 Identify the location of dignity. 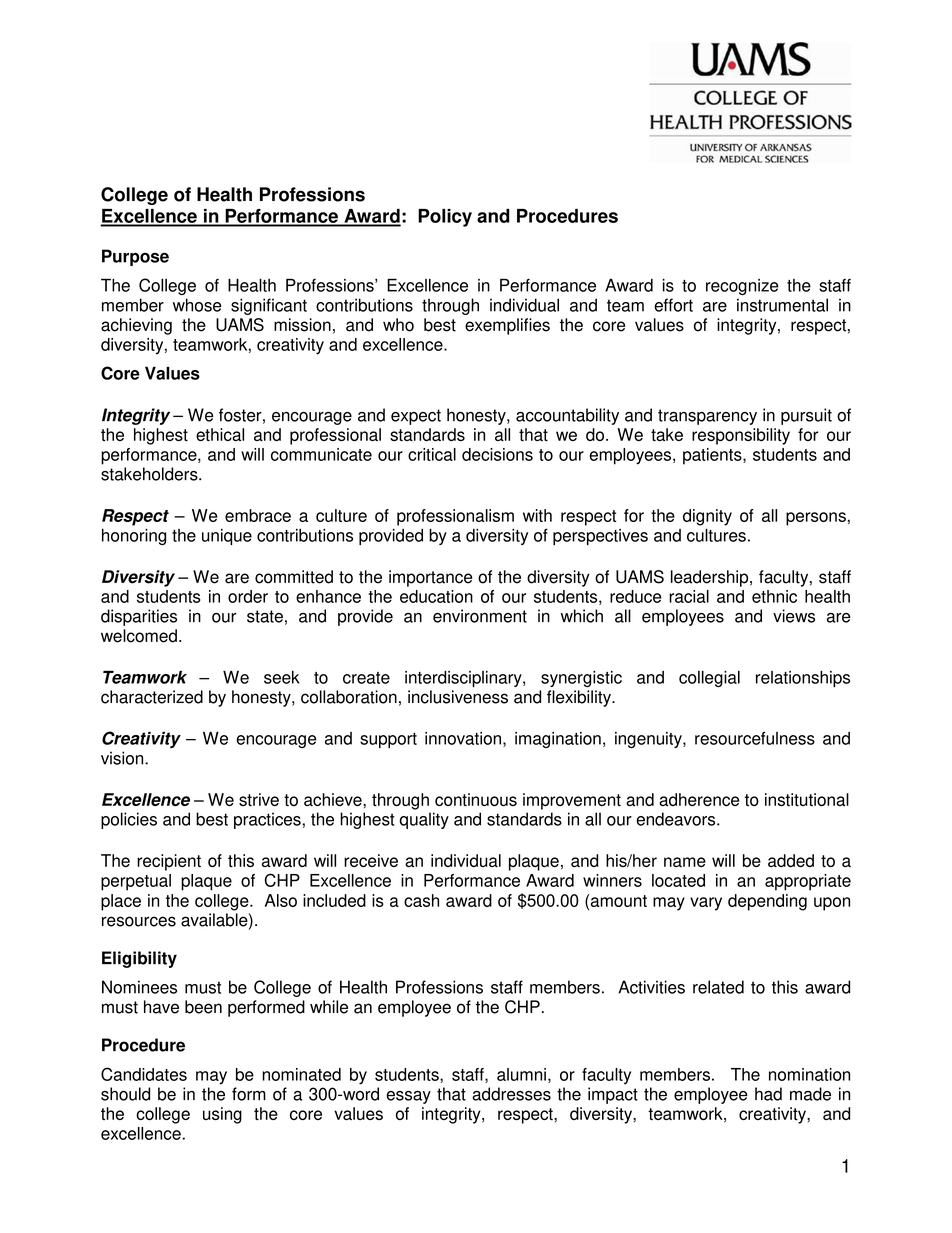
(707, 517).
